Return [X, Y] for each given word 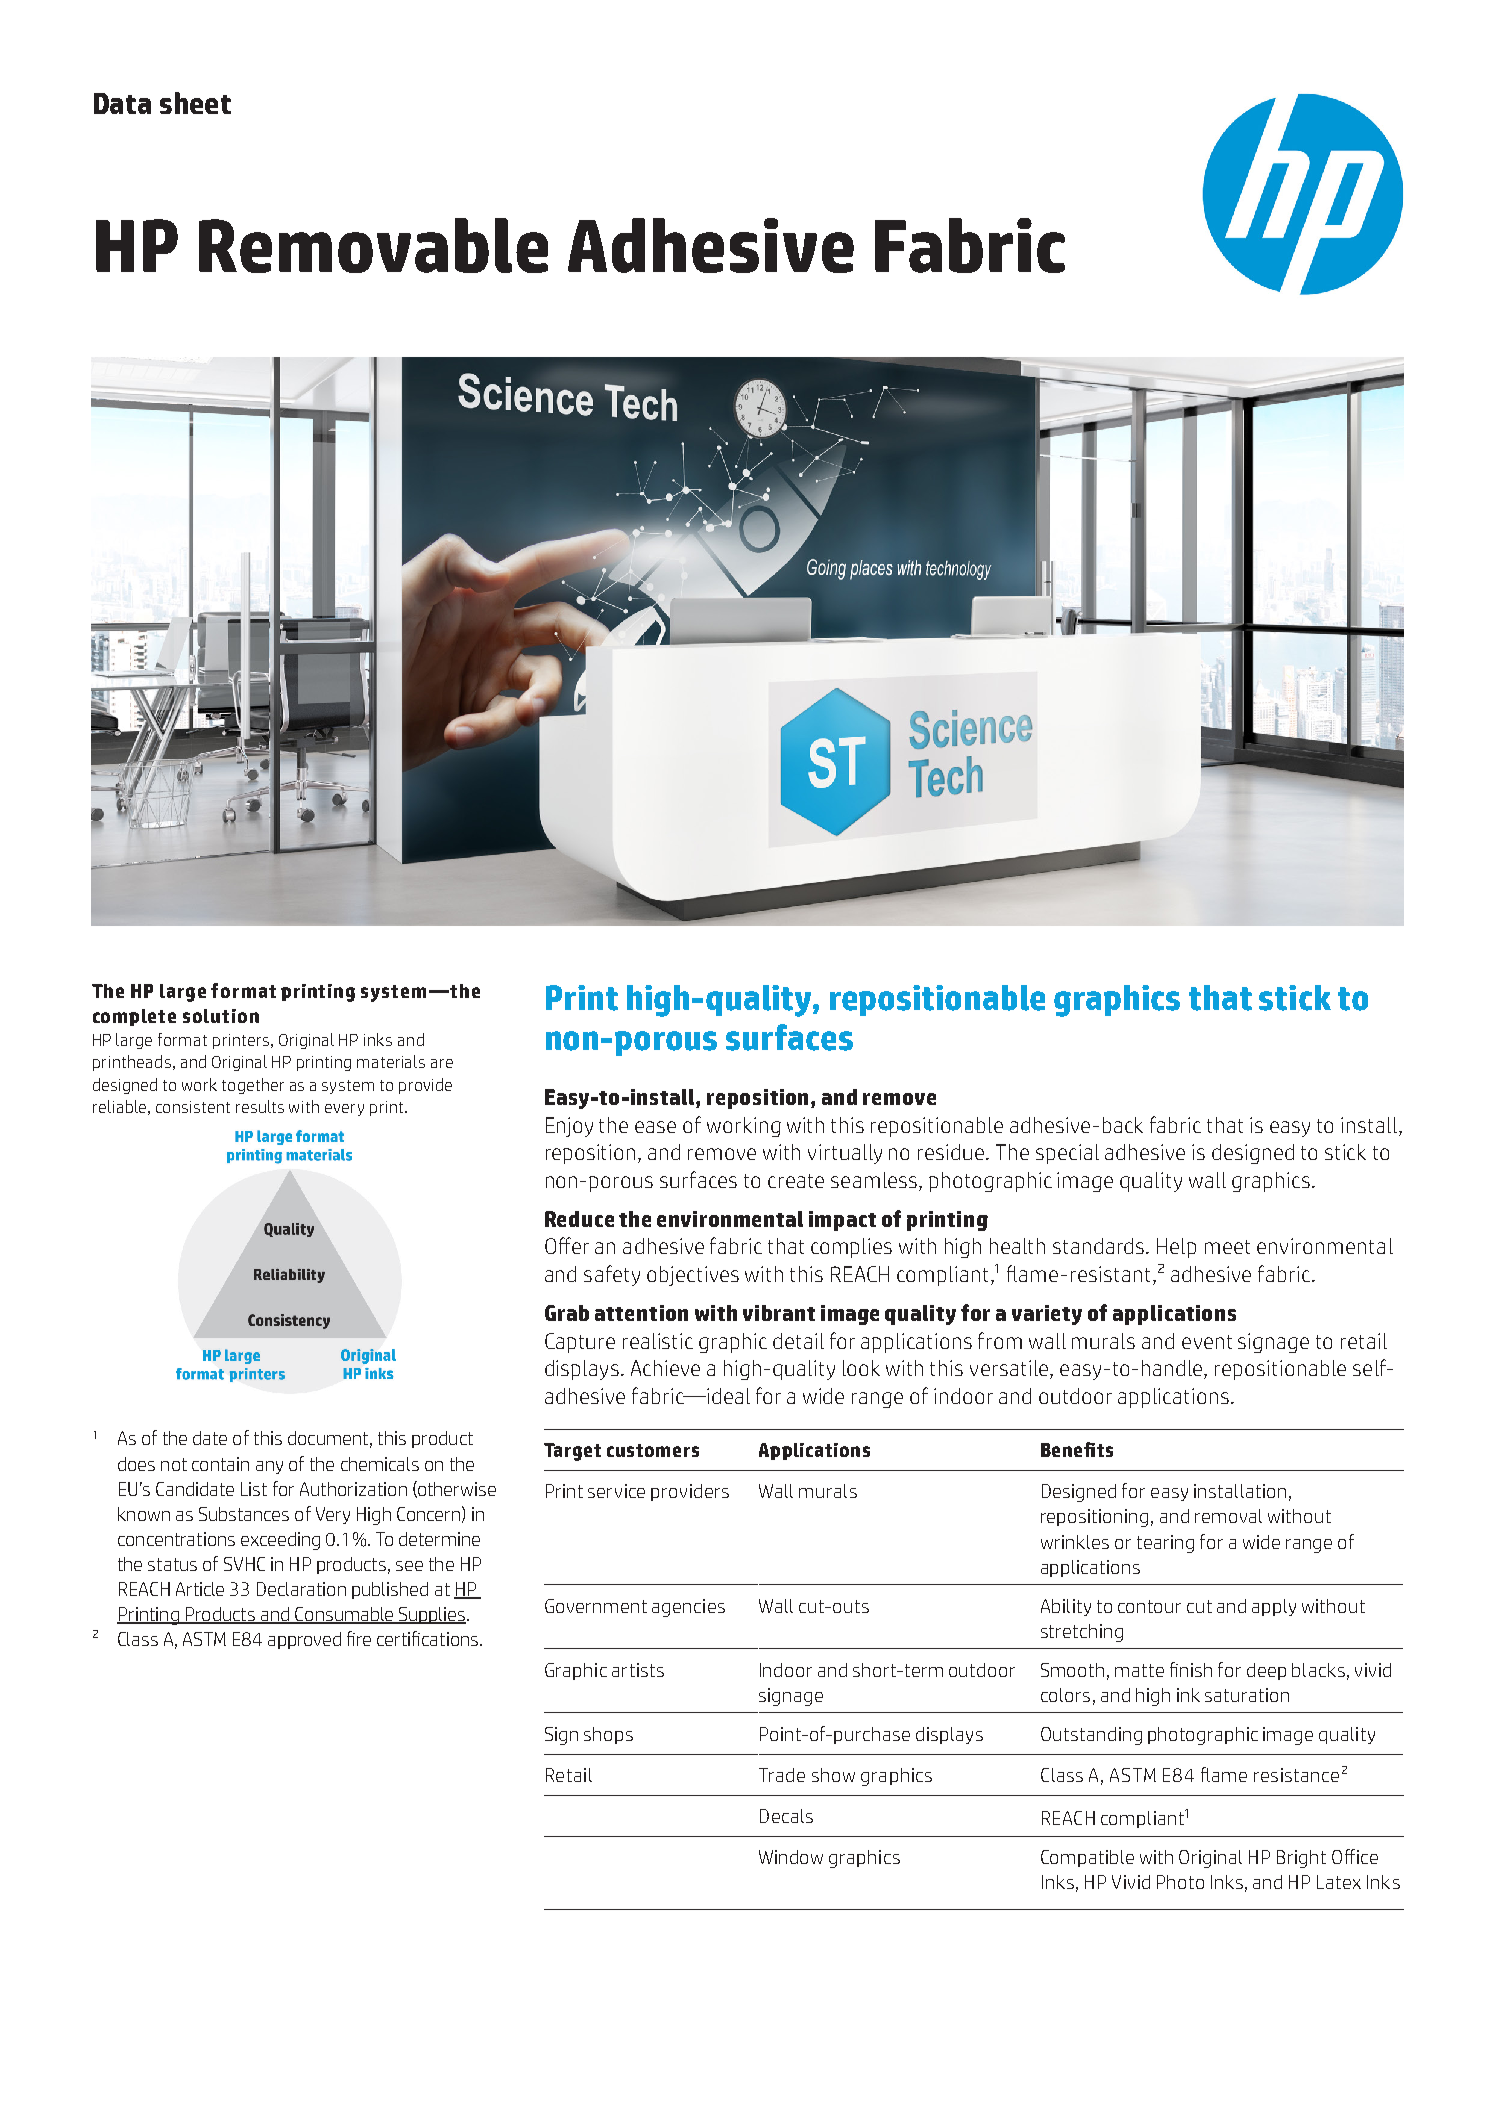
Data [122, 103]
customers [653, 1450]
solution [221, 1016]
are [442, 1063]
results [260, 1106]
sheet [195, 103]
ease [655, 1127]
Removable [373, 245]
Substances [244, 1514]
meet [1227, 1247]
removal [1228, 1516]
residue [952, 1152]
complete [134, 1017]
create [796, 1181]
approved [304, 1640]
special [1067, 1154]
